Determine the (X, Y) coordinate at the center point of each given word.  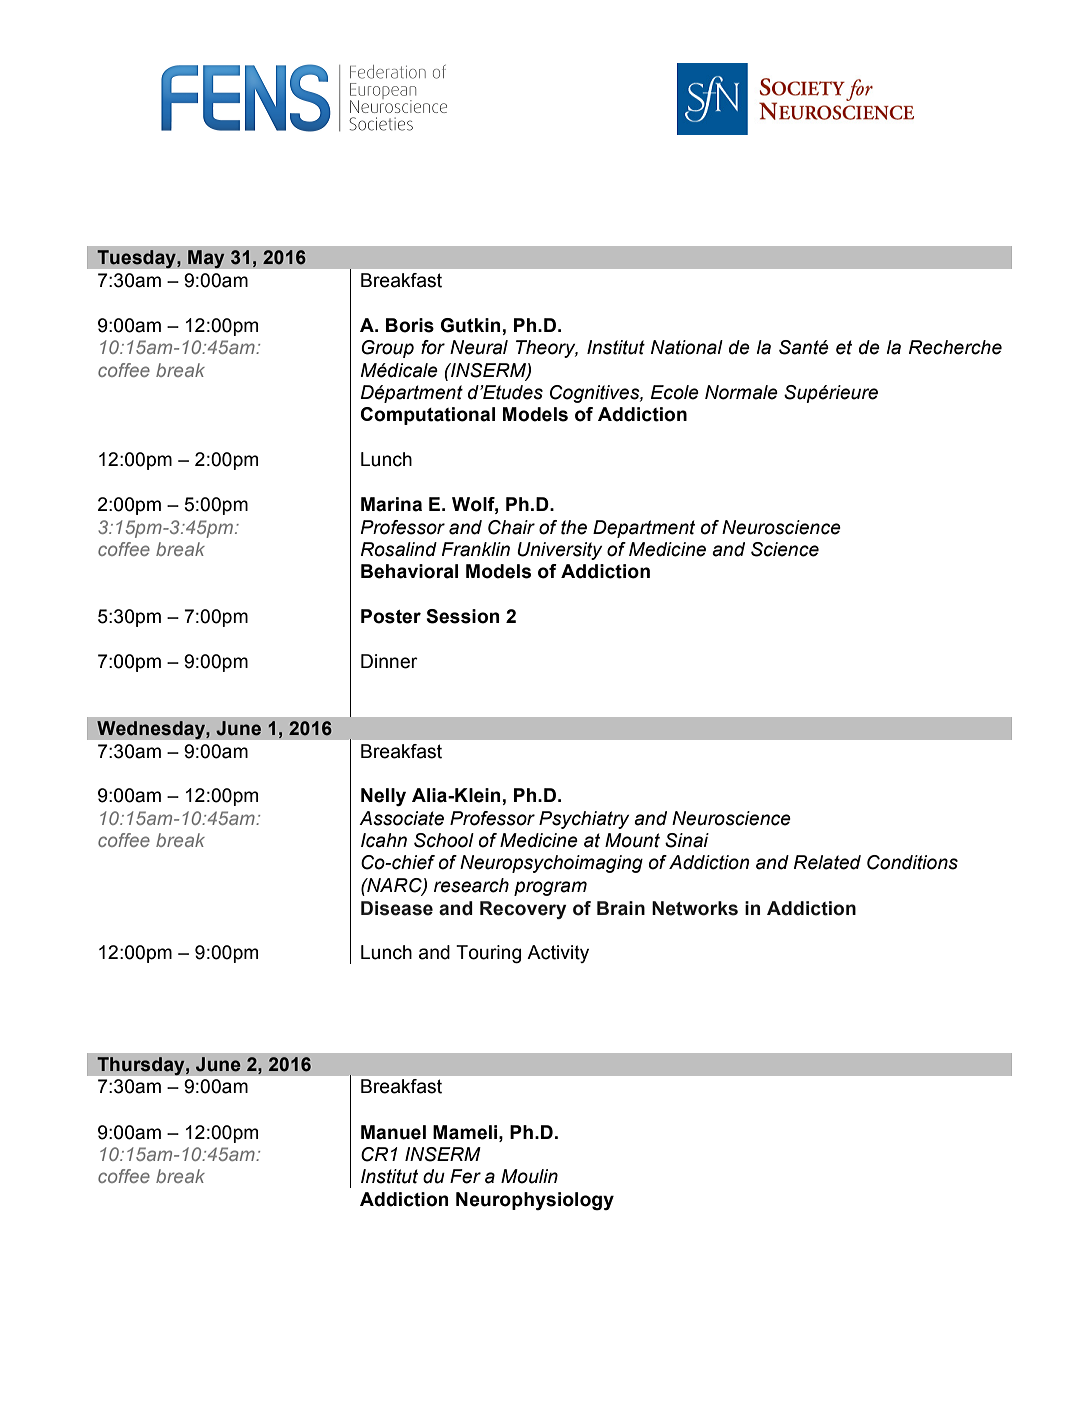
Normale (741, 392)
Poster (391, 616)
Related (827, 862)
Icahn (384, 840)
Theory (547, 349)
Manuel (393, 1132)
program (550, 888)
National (687, 347)
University (559, 551)
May (206, 259)
